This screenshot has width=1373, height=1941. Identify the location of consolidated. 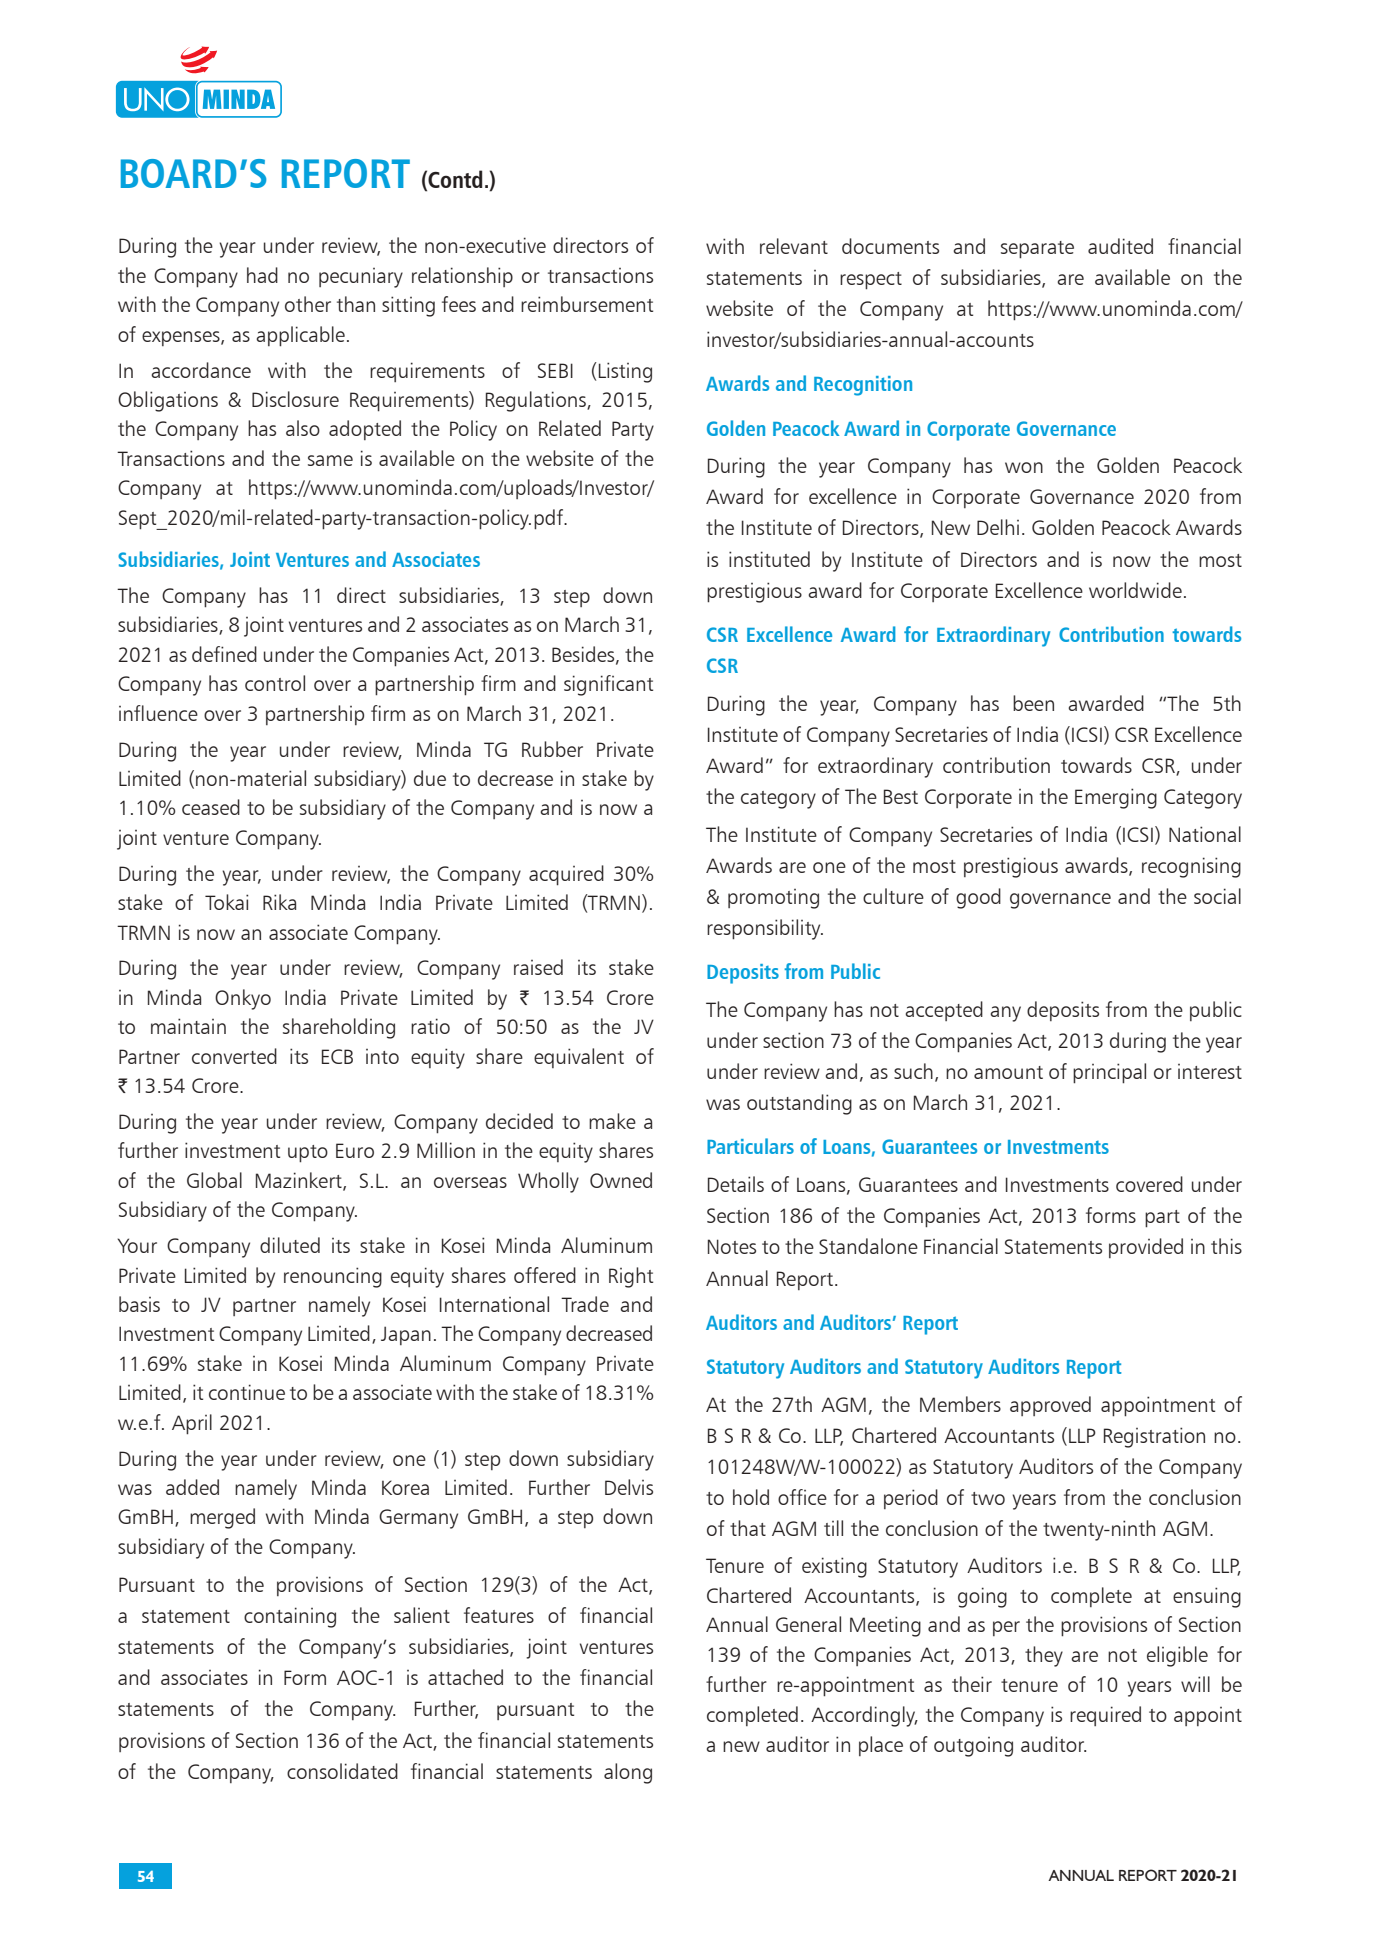
(342, 1771).
